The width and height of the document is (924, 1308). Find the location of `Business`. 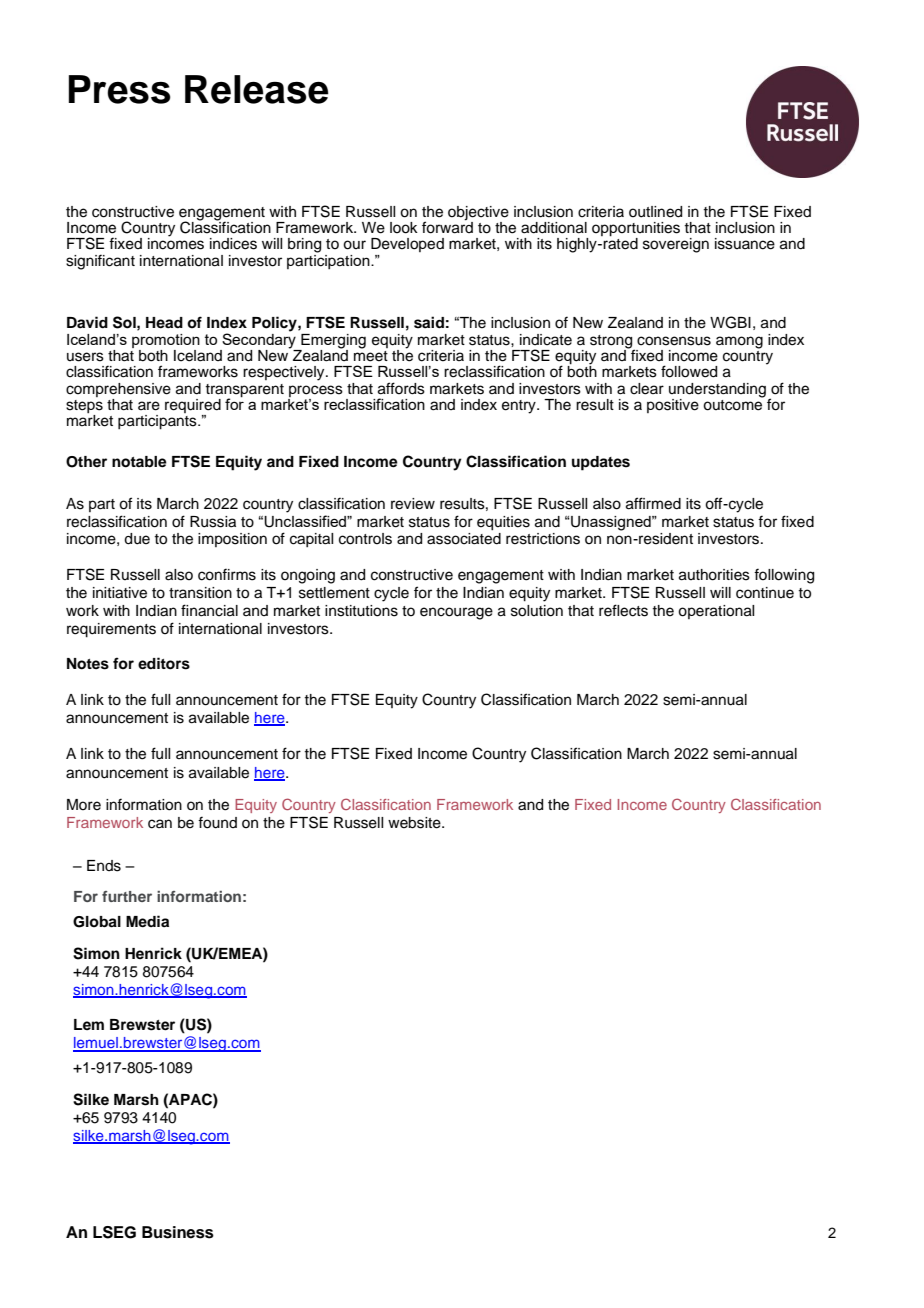

Business is located at coordinates (178, 1232).
